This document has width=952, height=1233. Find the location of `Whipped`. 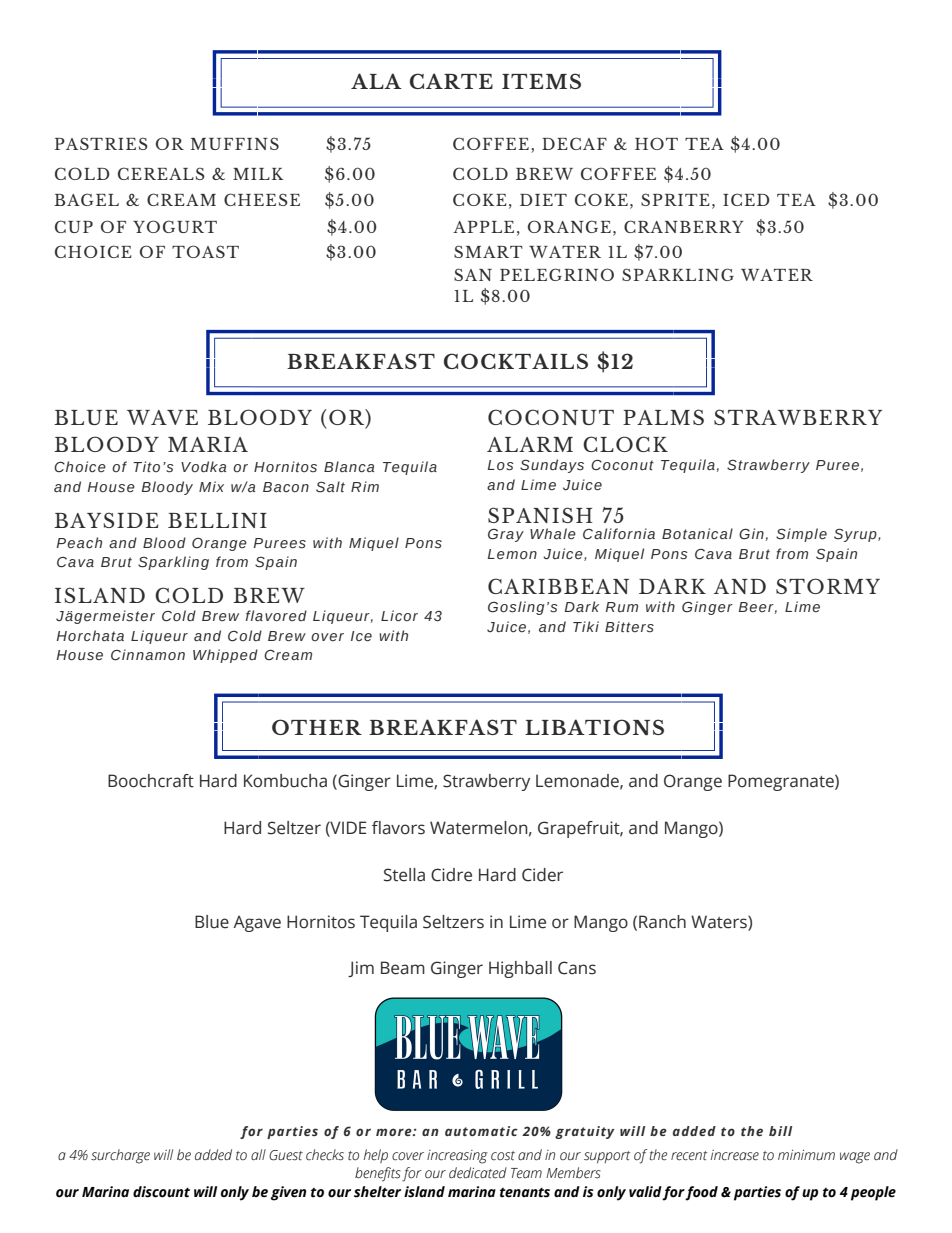

Whipped is located at coordinates (225, 656).
